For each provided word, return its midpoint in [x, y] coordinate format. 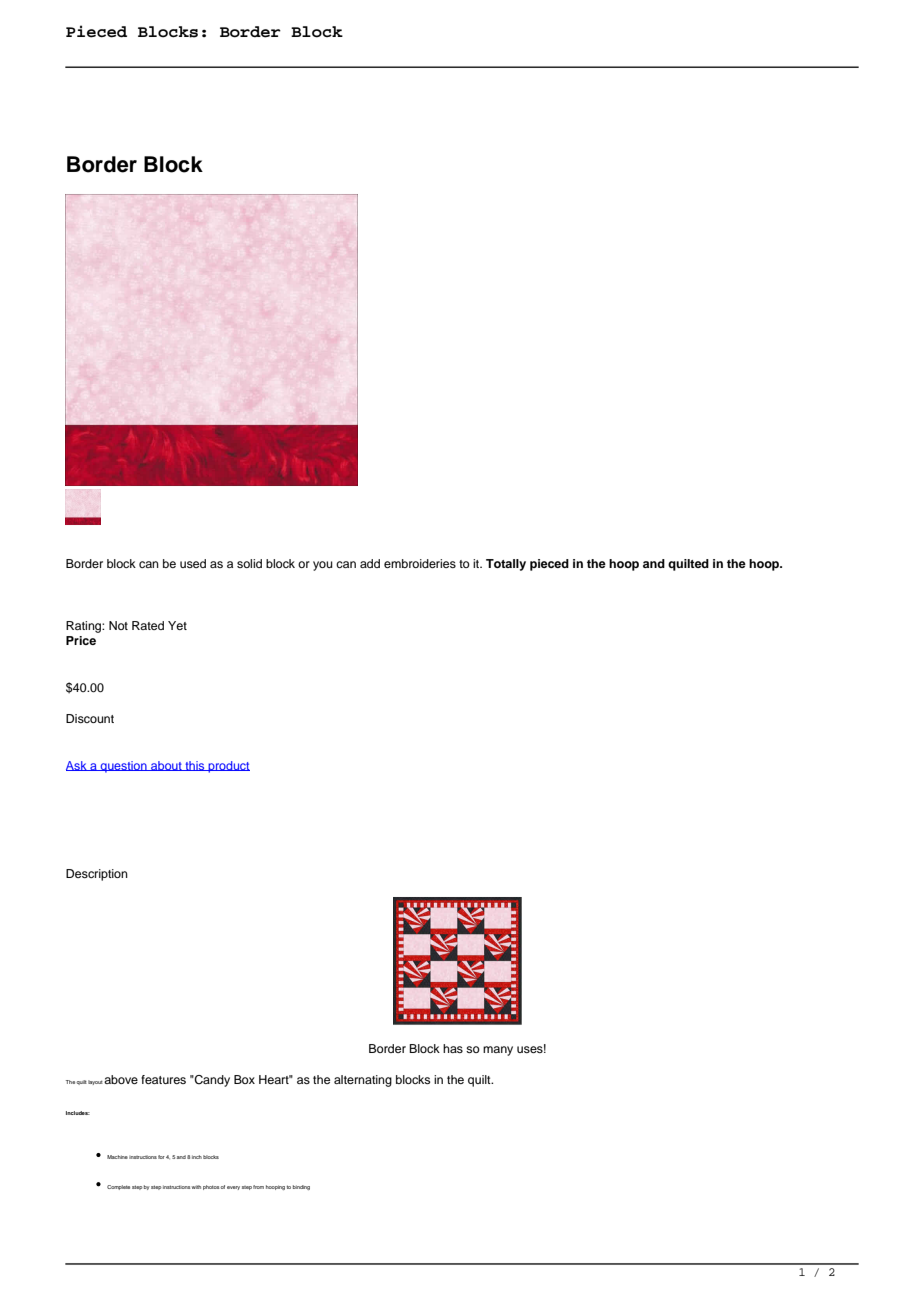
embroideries [420, 563]
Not [118, 625]
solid [249, 563]
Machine [117, 1157]
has [453, 1048]
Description [97, 875]
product [228, 767]
